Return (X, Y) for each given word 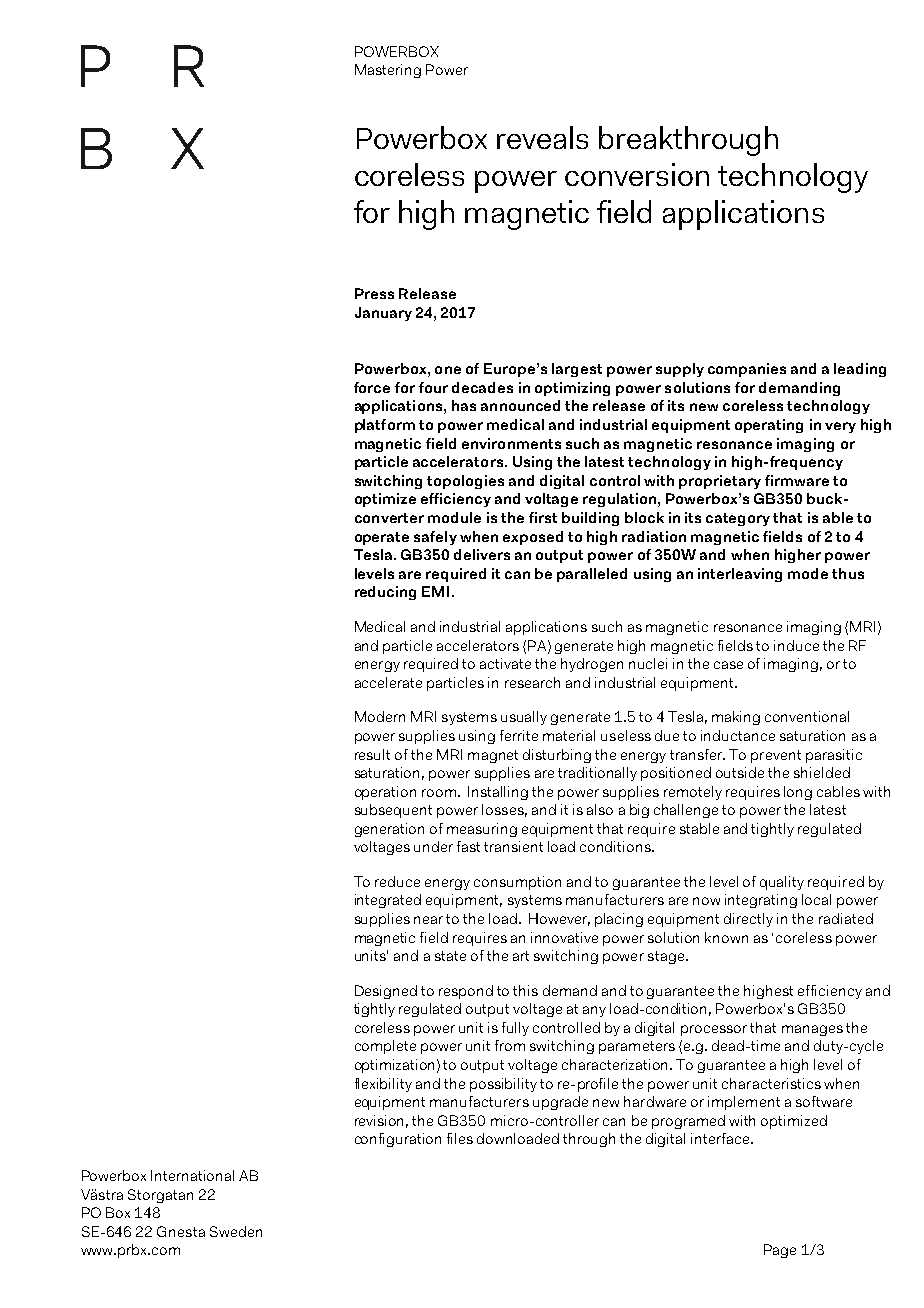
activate (505, 663)
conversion (637, 174)
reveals (542, 137)
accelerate (388, 682)
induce (796, 645)
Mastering (388, 71)
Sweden (236, 1231)
